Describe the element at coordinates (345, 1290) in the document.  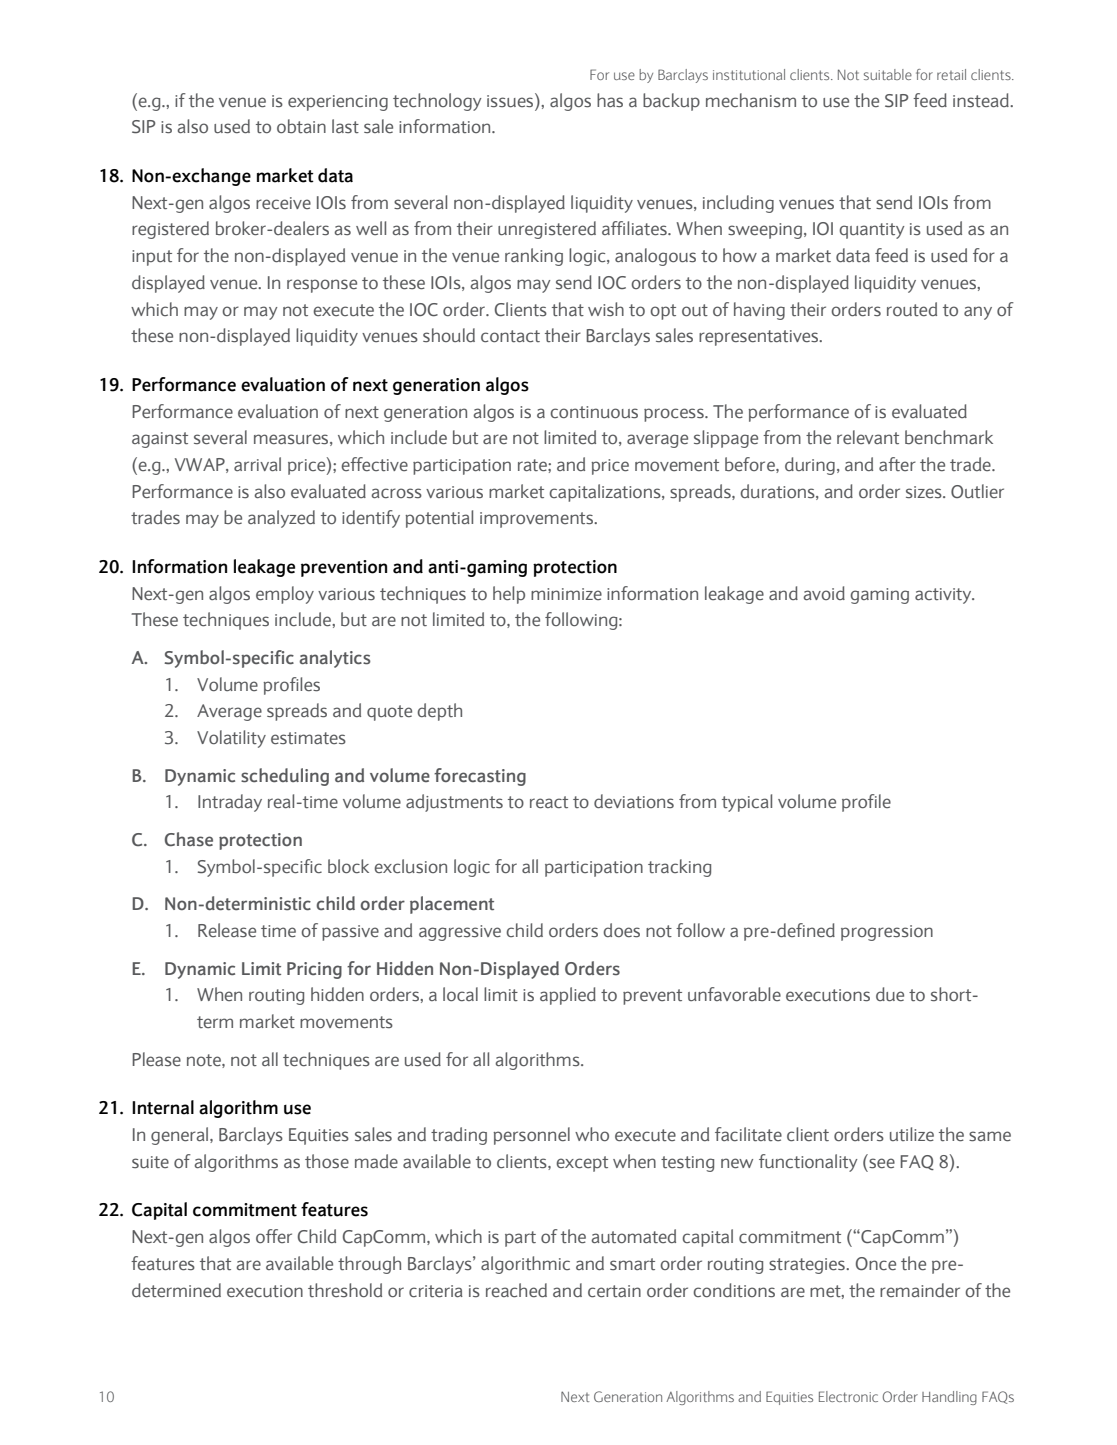
I see `threshold` at that location.
